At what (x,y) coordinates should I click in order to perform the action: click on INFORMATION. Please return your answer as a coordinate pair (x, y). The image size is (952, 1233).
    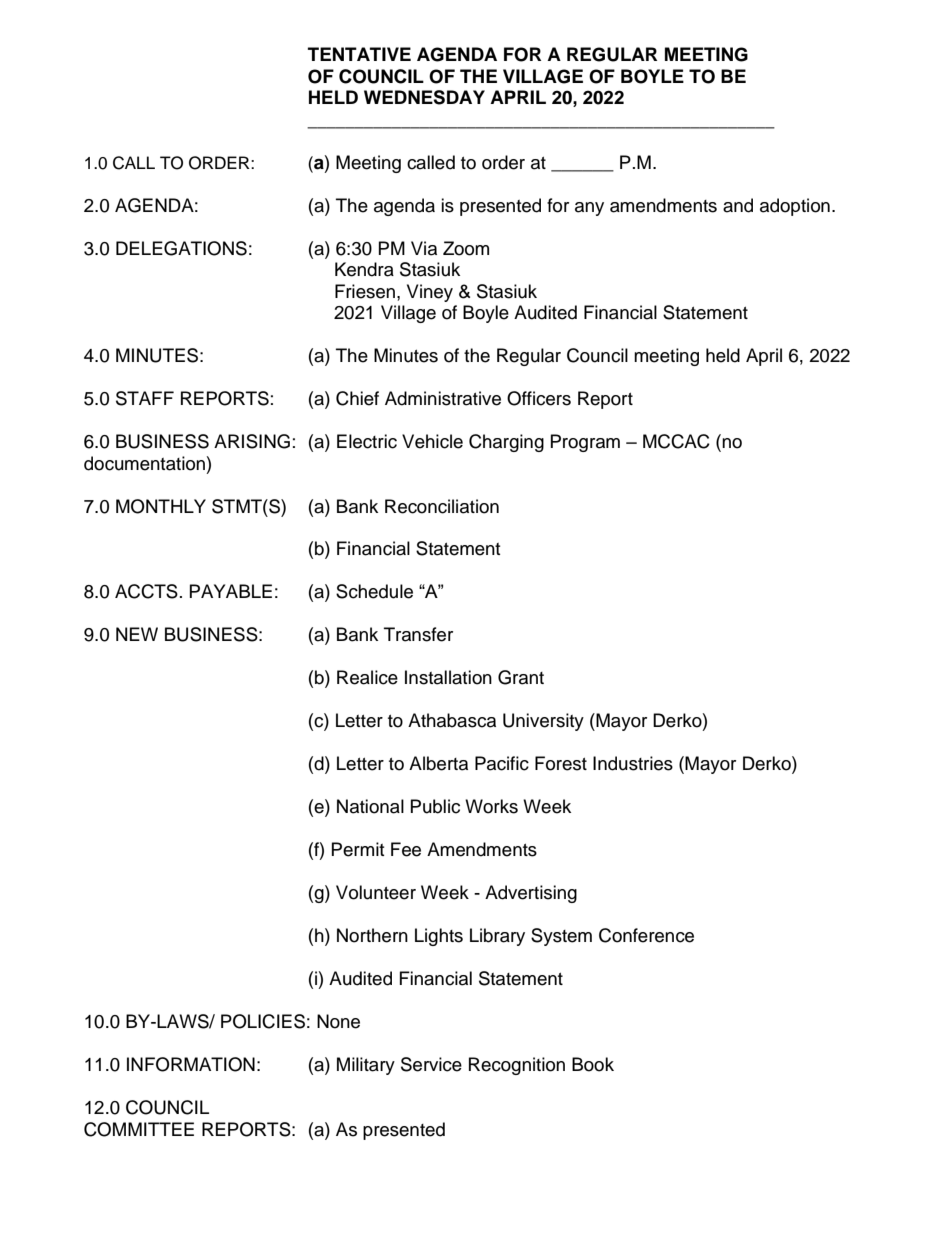
    Looking at the image, I should click on (191, 1064).
